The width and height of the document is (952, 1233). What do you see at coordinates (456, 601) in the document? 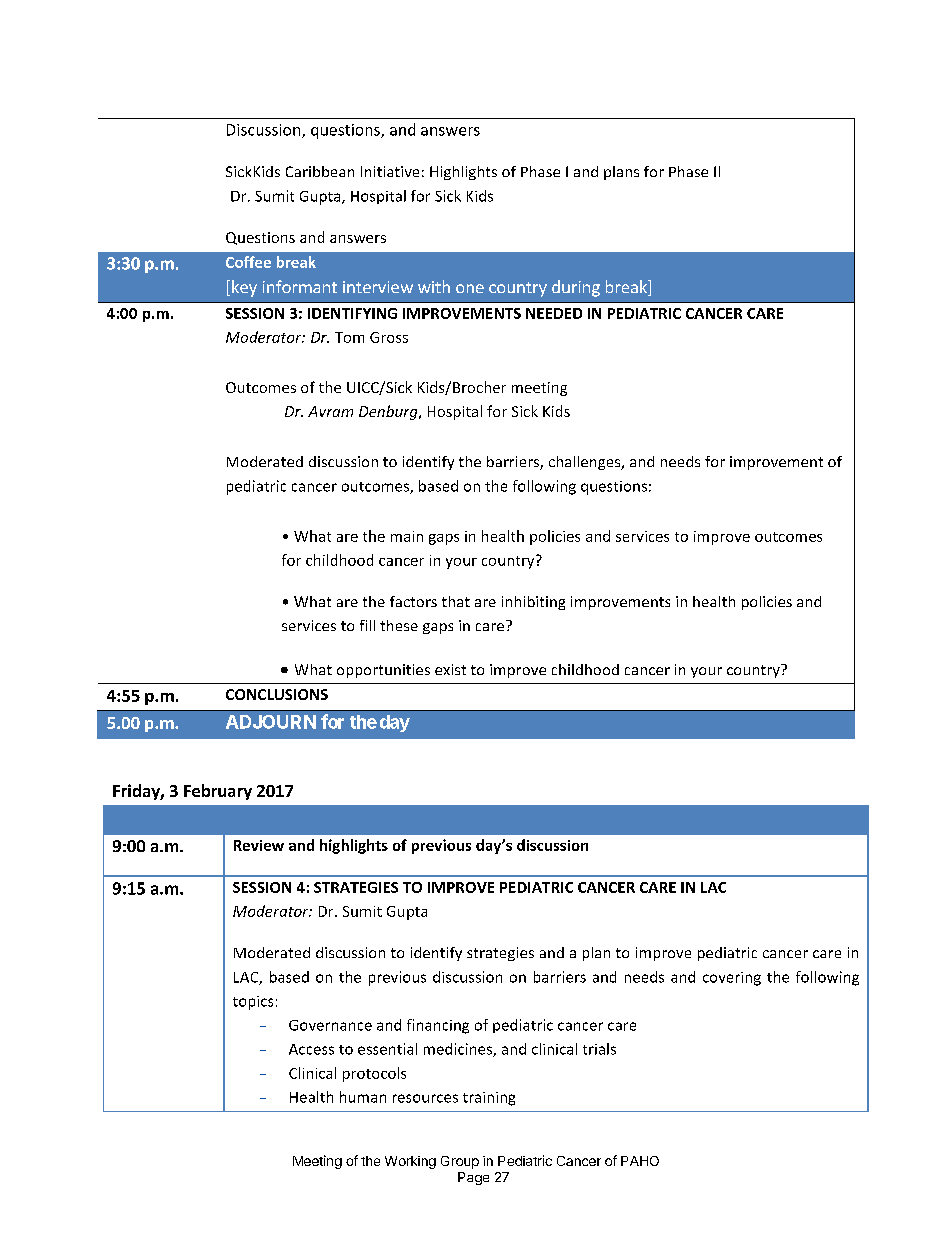
I see `that` at bounding box center [456, 601].
